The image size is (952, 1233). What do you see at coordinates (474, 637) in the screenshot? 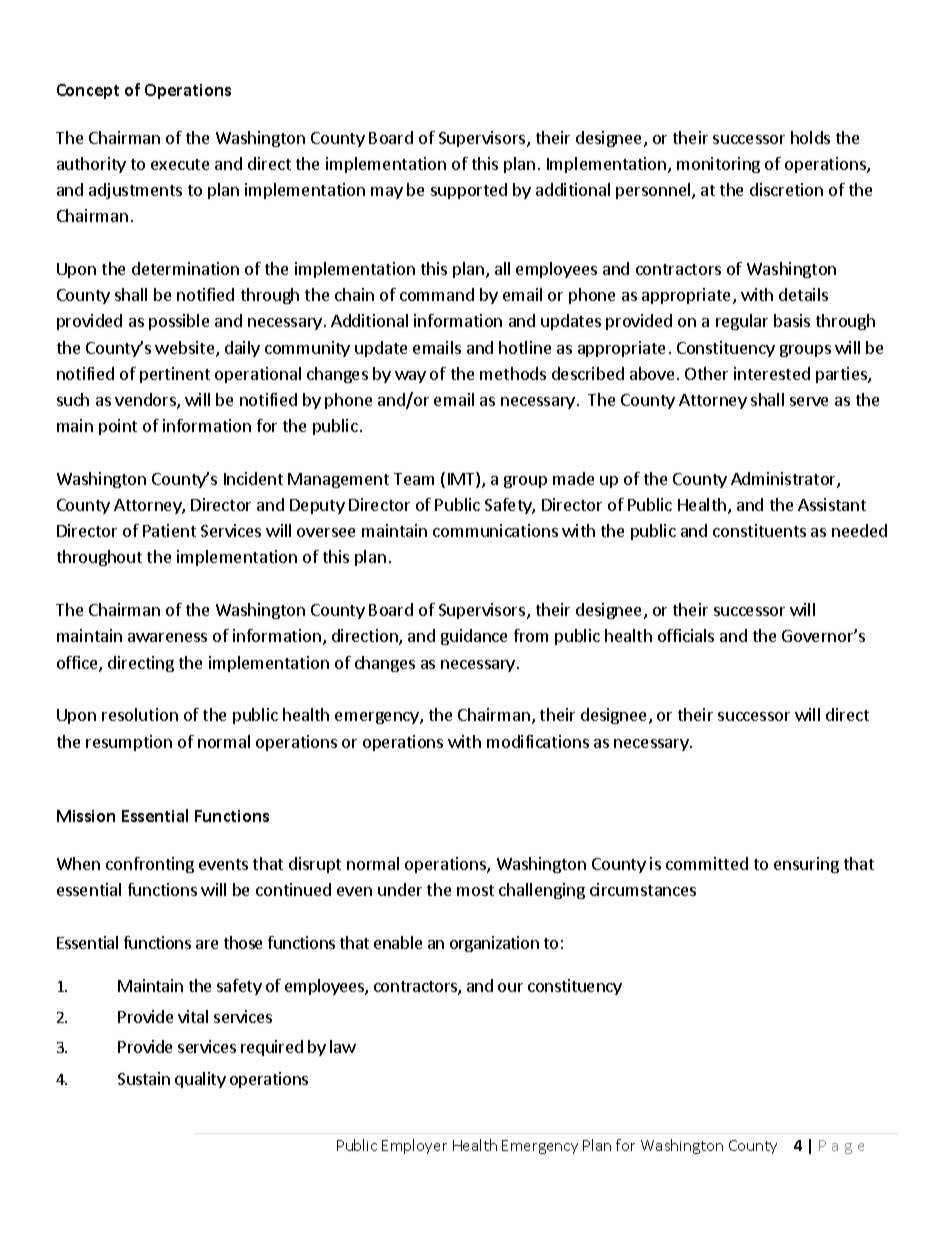
I see `guidance` at bounding box center [474, 637].
